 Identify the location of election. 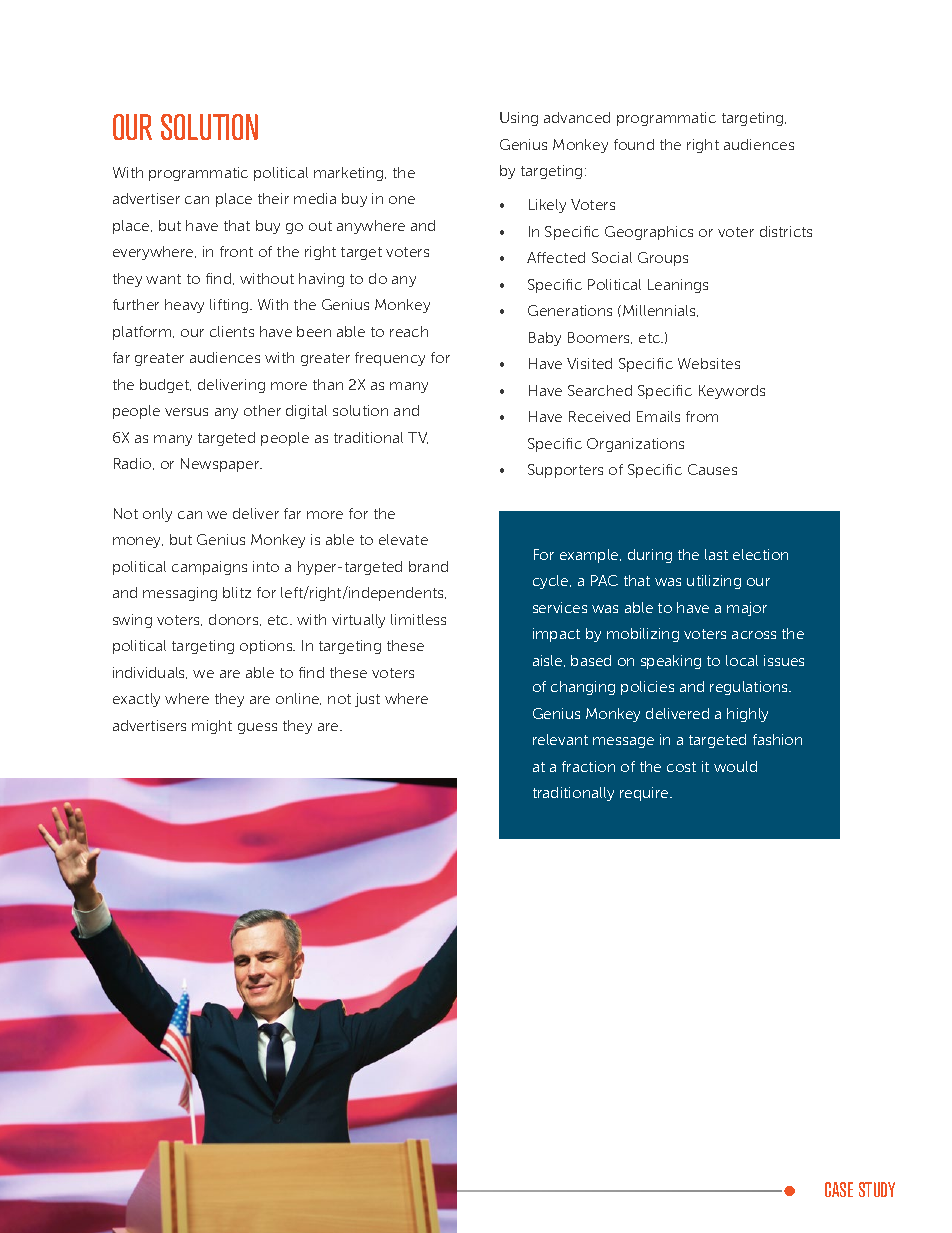
(760, 554).
